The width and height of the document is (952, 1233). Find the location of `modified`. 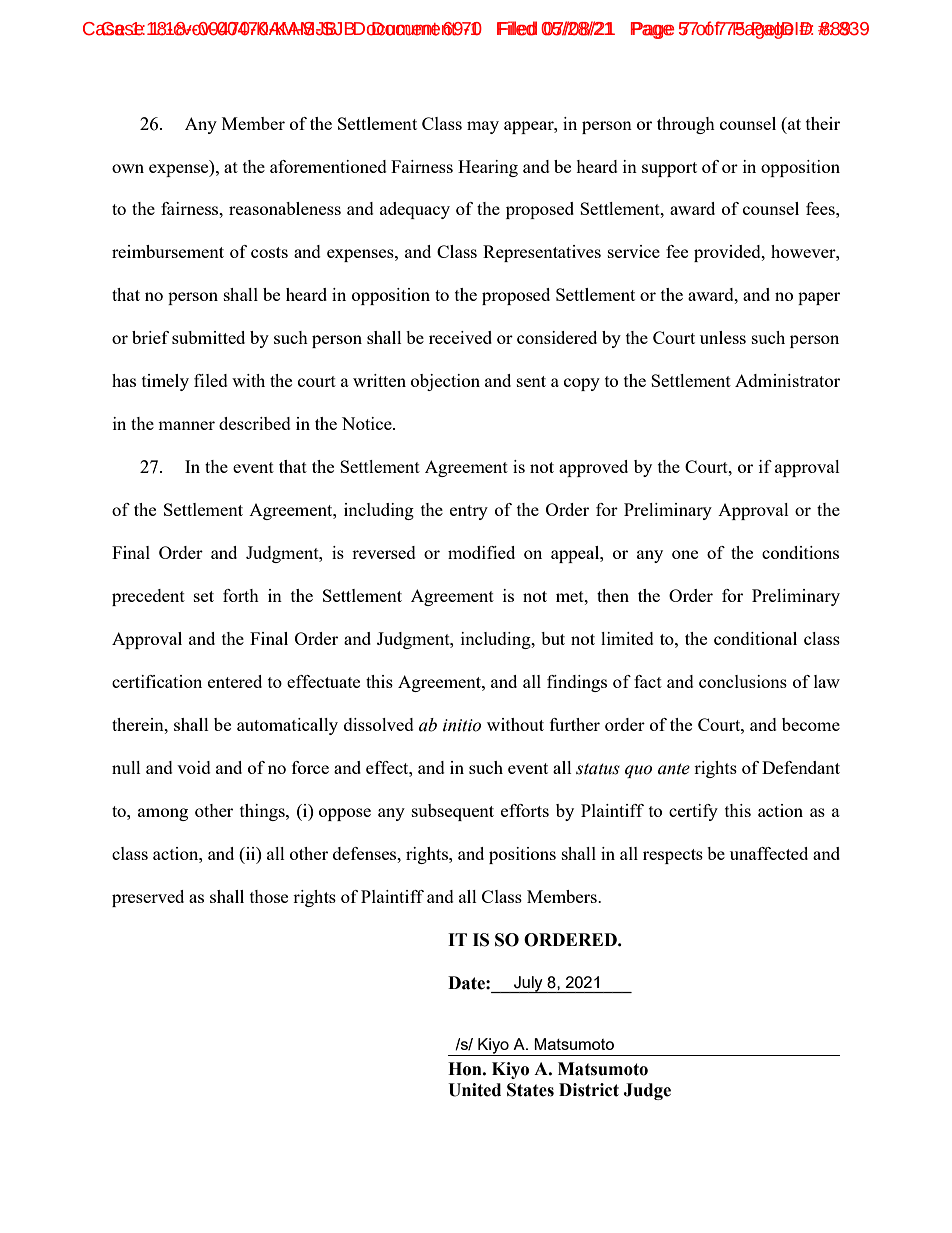

modified is located at coordinates (481, 552).
